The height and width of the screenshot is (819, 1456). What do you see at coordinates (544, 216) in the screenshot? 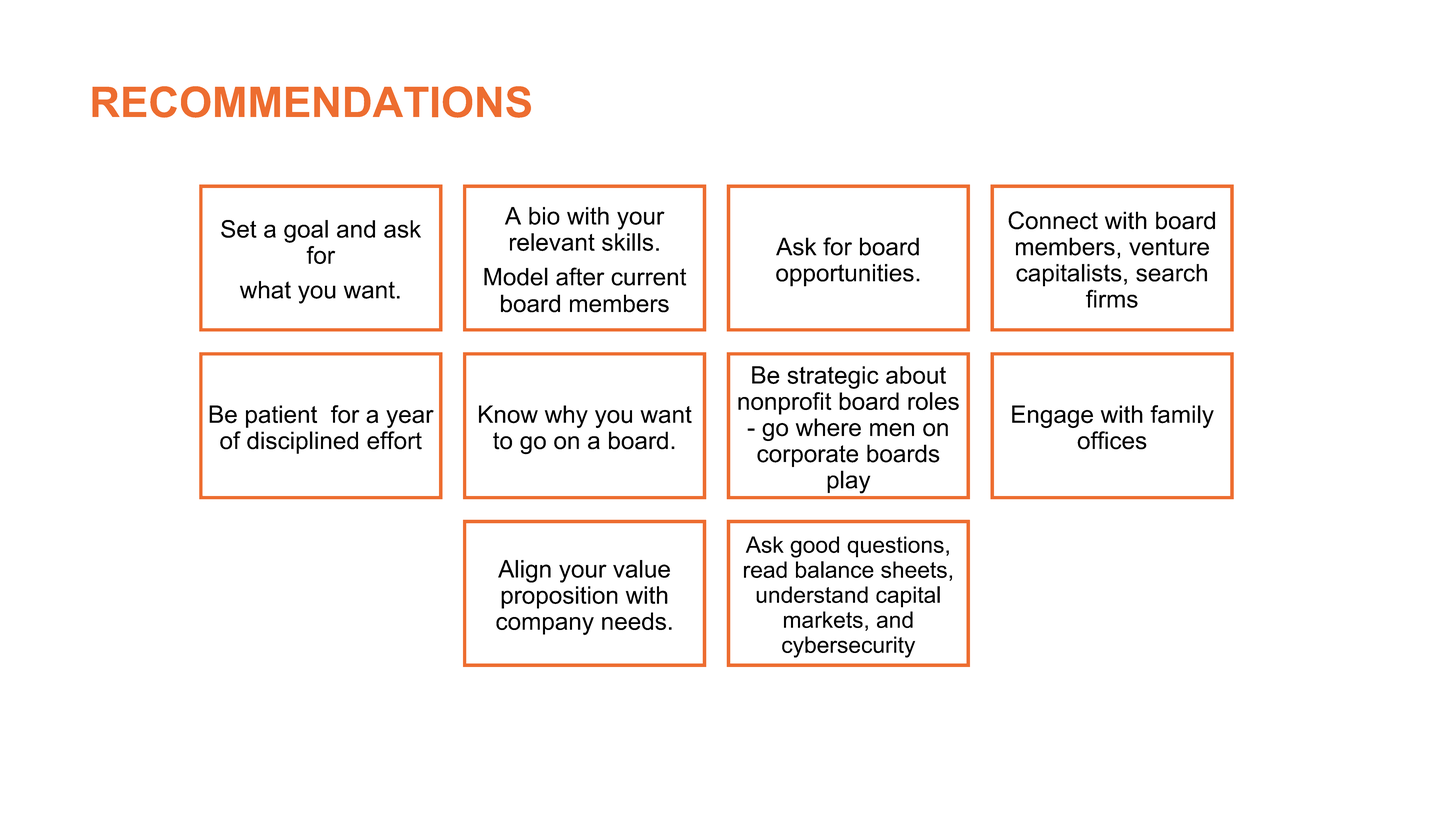
I see `bio` at bounding box center [544, 216].
